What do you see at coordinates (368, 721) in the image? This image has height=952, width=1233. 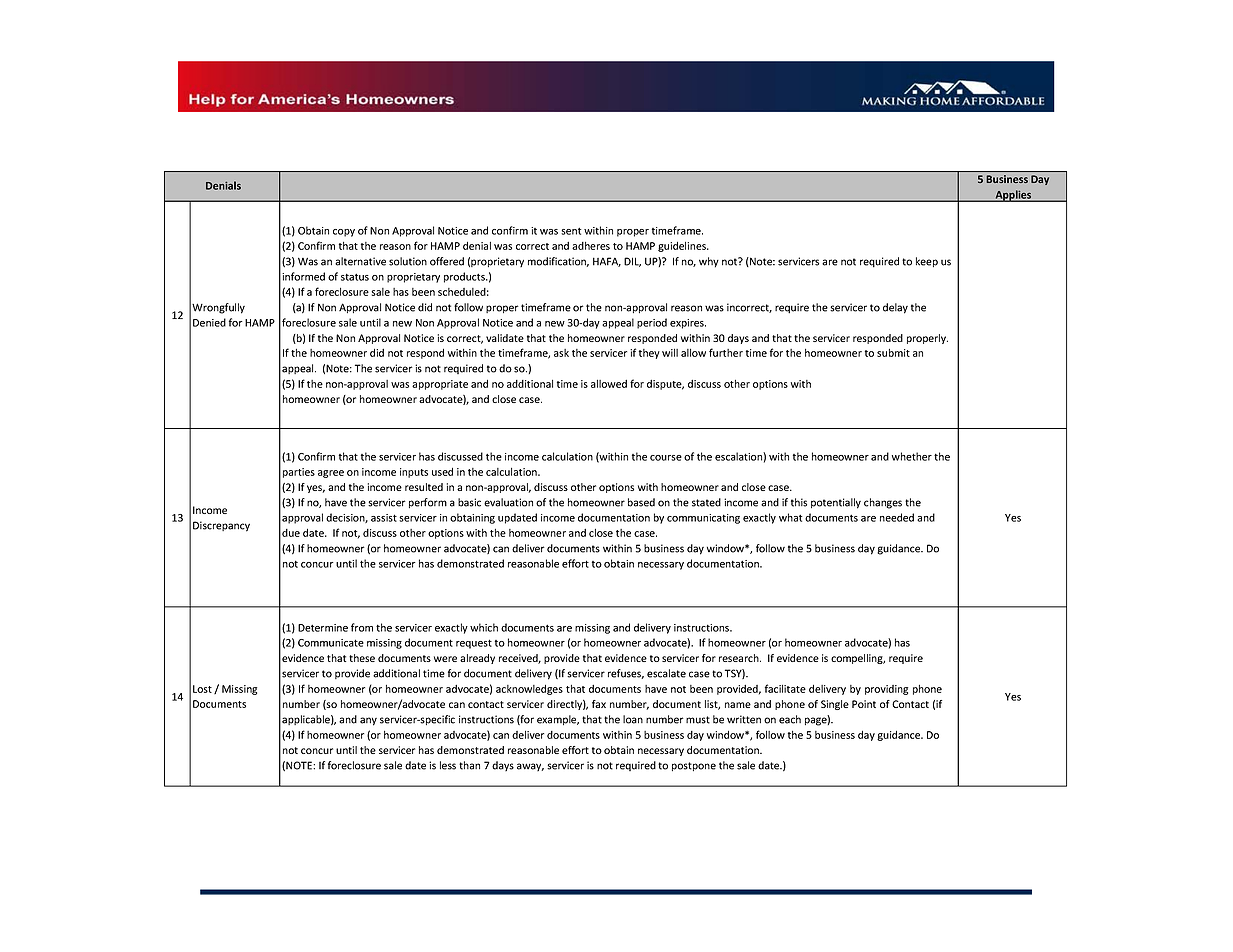 I see `any` at bounding box center [368, 721].
